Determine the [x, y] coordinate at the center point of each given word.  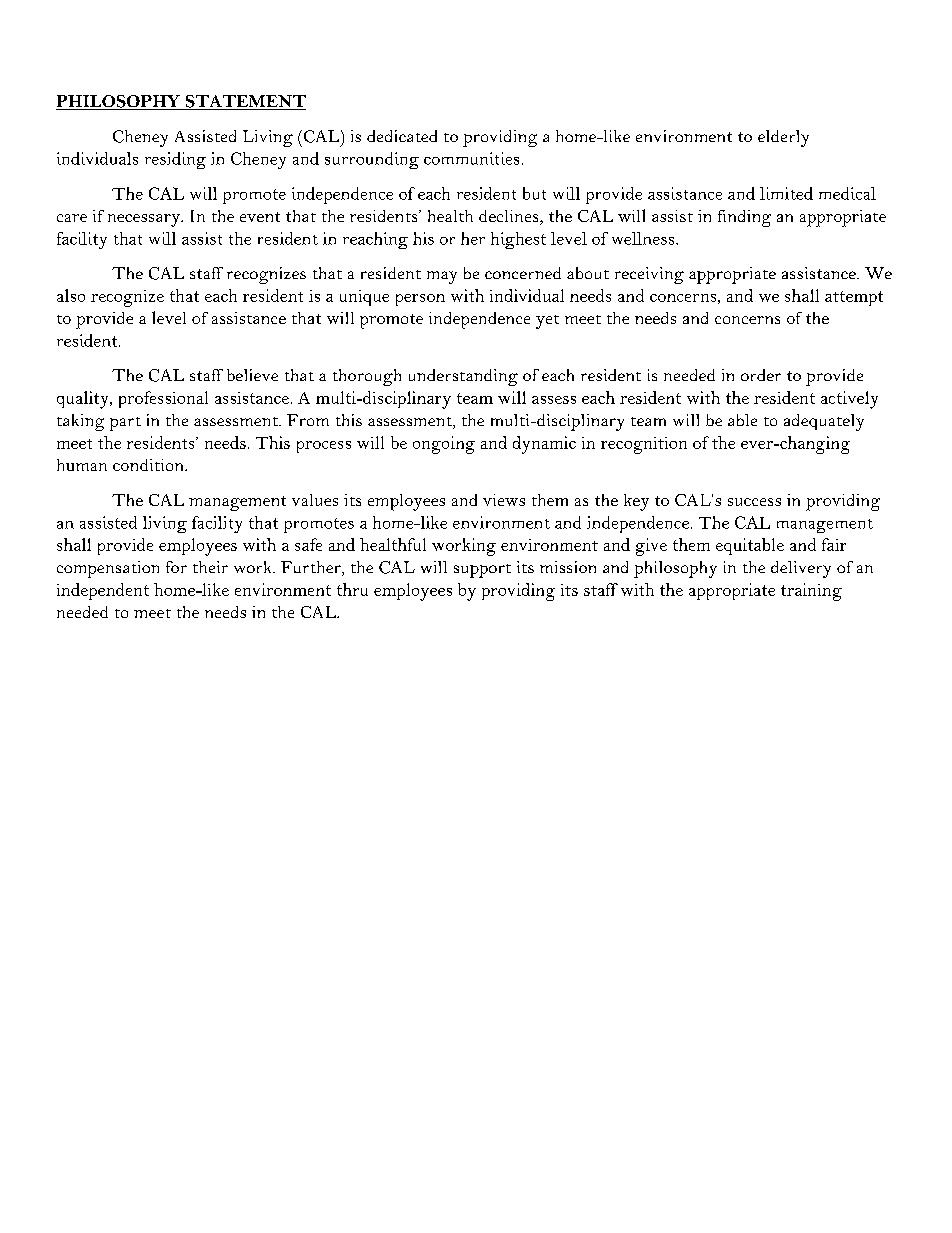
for [176, 567]
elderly [783, 138]
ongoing [444, 445]
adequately [824, 422]
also [71, 295]
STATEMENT [244, 102]
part [125, 424]
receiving [649, 275]
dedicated [402, 136]
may [442, 277]
